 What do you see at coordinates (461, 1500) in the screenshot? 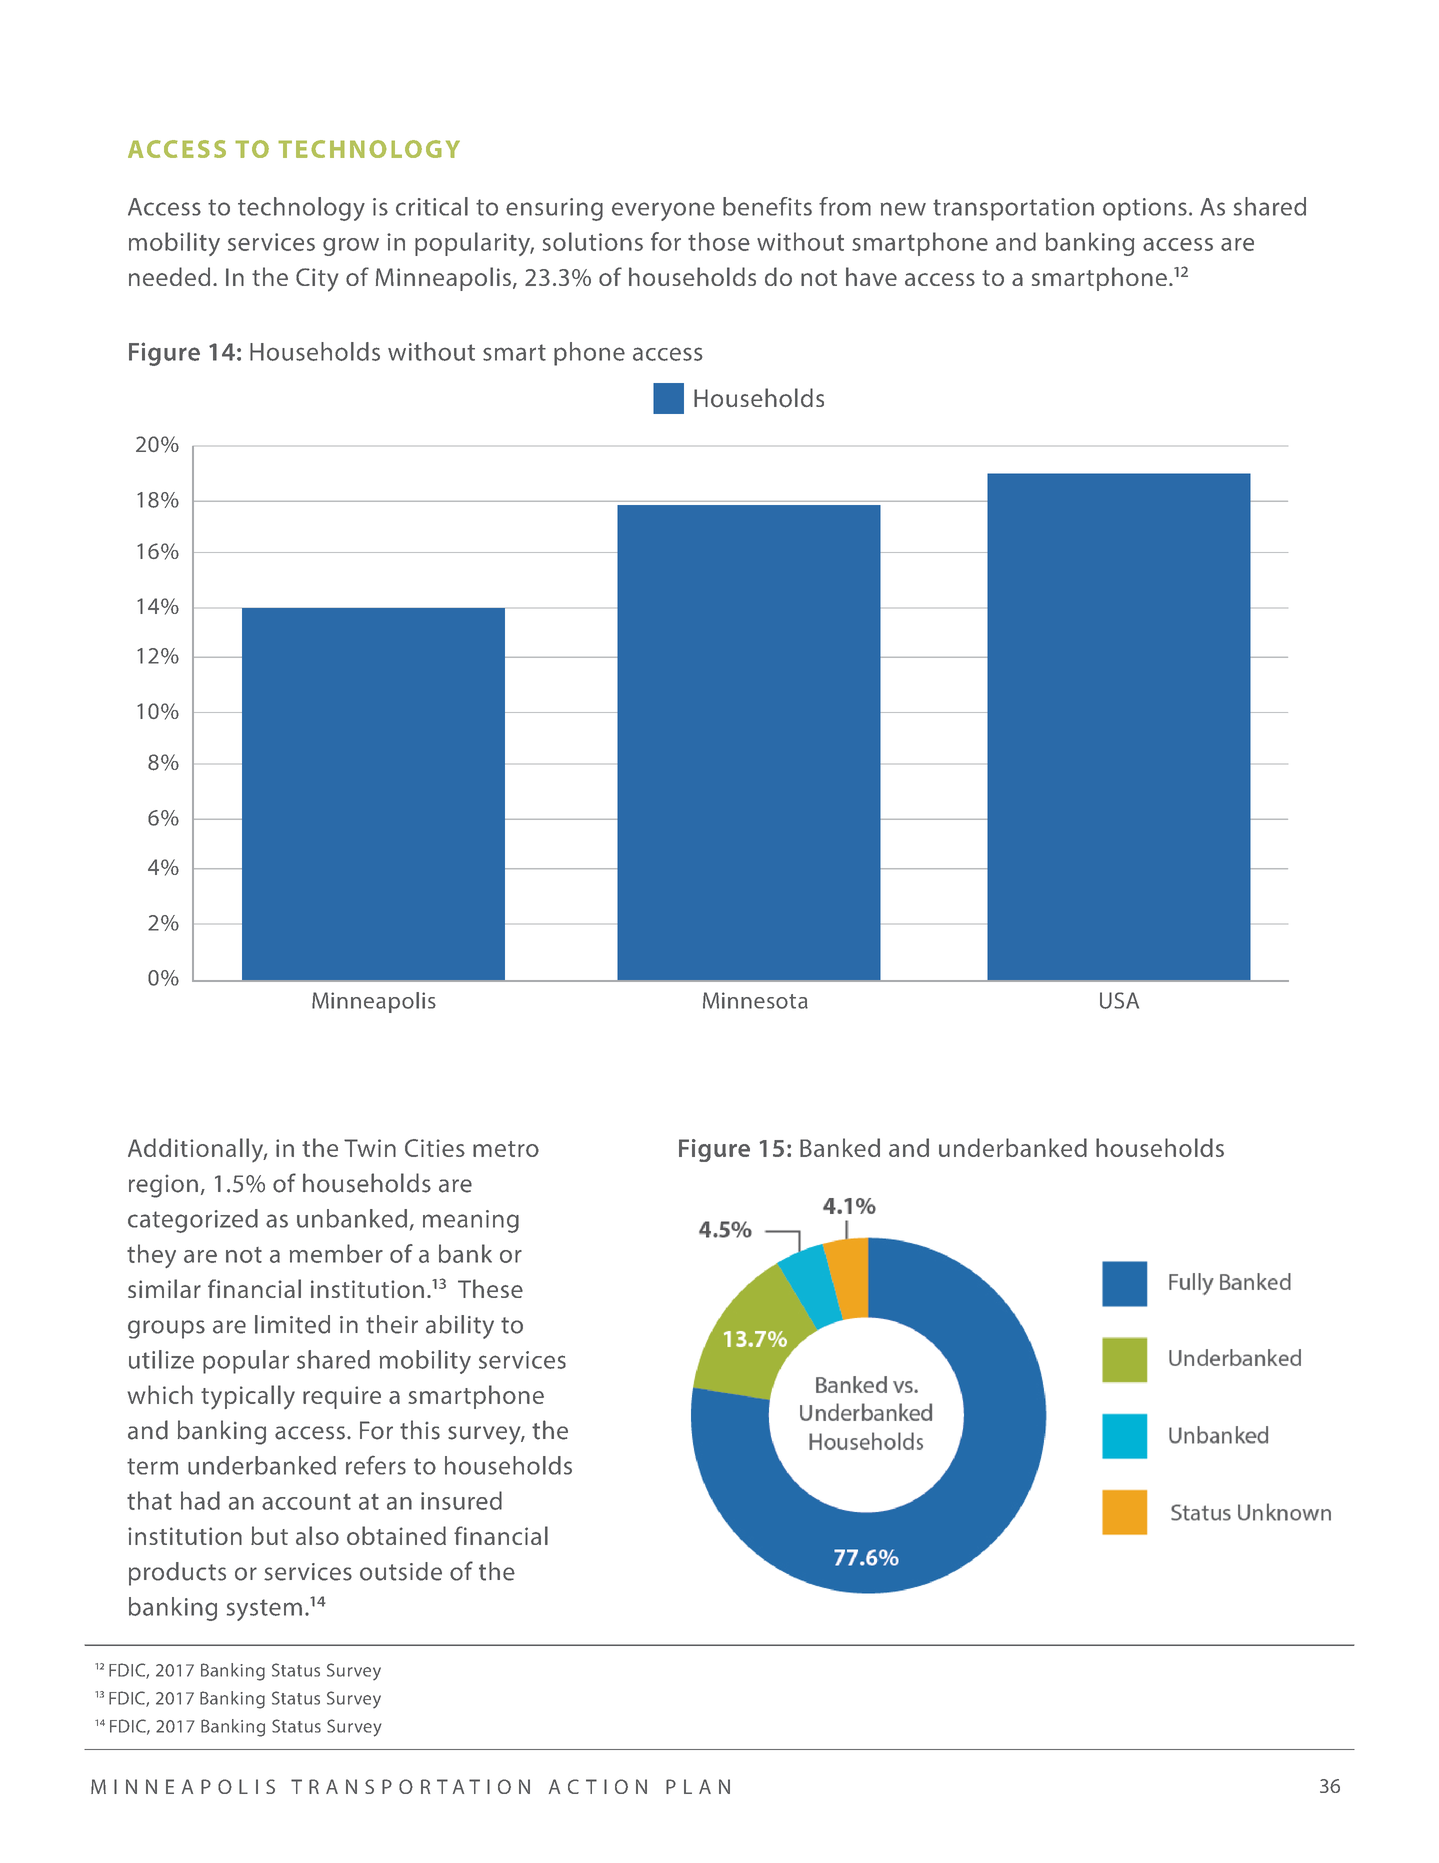
I see `insured` at bounding box center [461, 1500].
